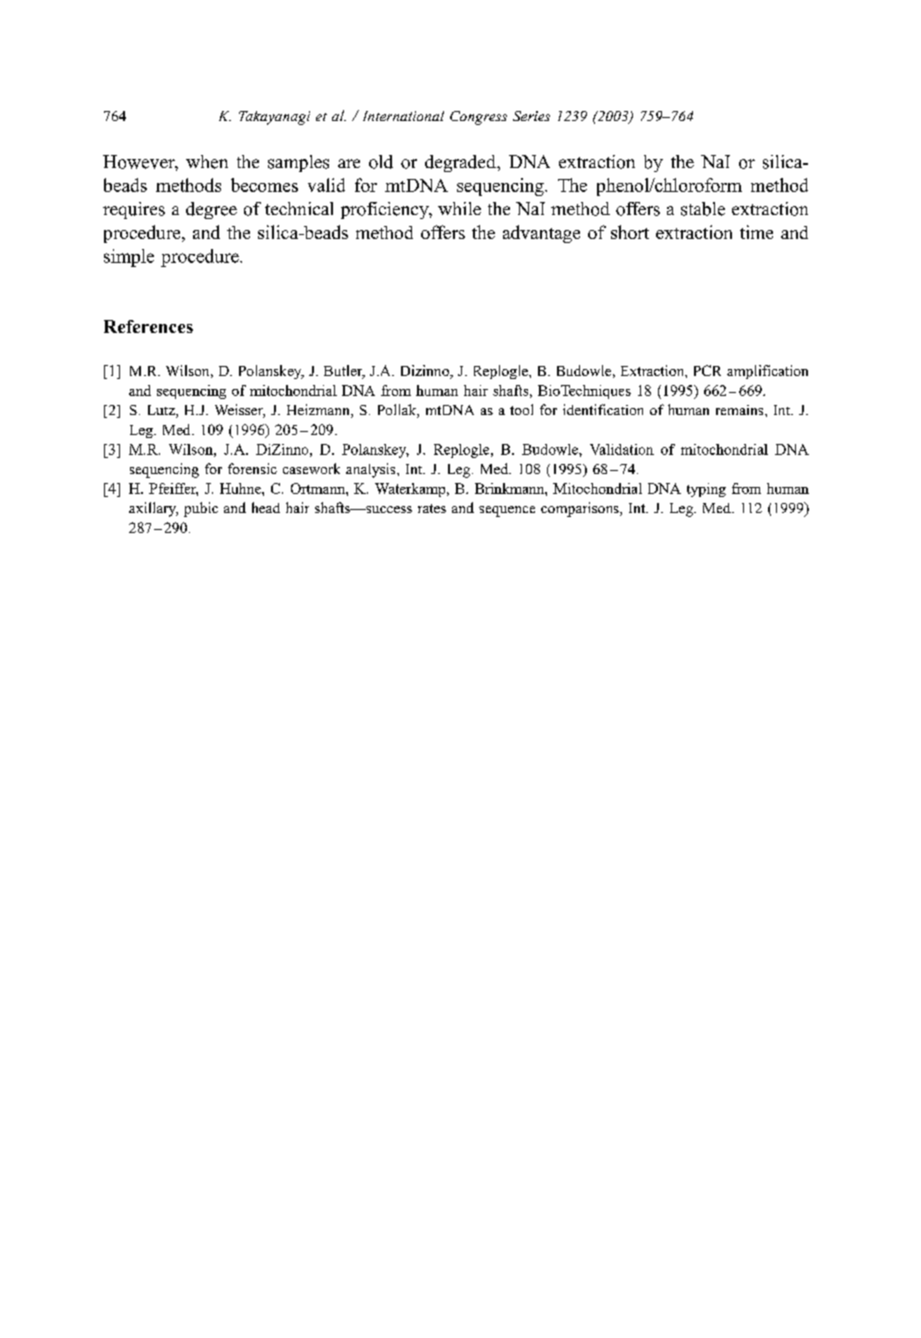  Describe the element at coordinates (478, 118) in the image. I see `Congress` at that location.
